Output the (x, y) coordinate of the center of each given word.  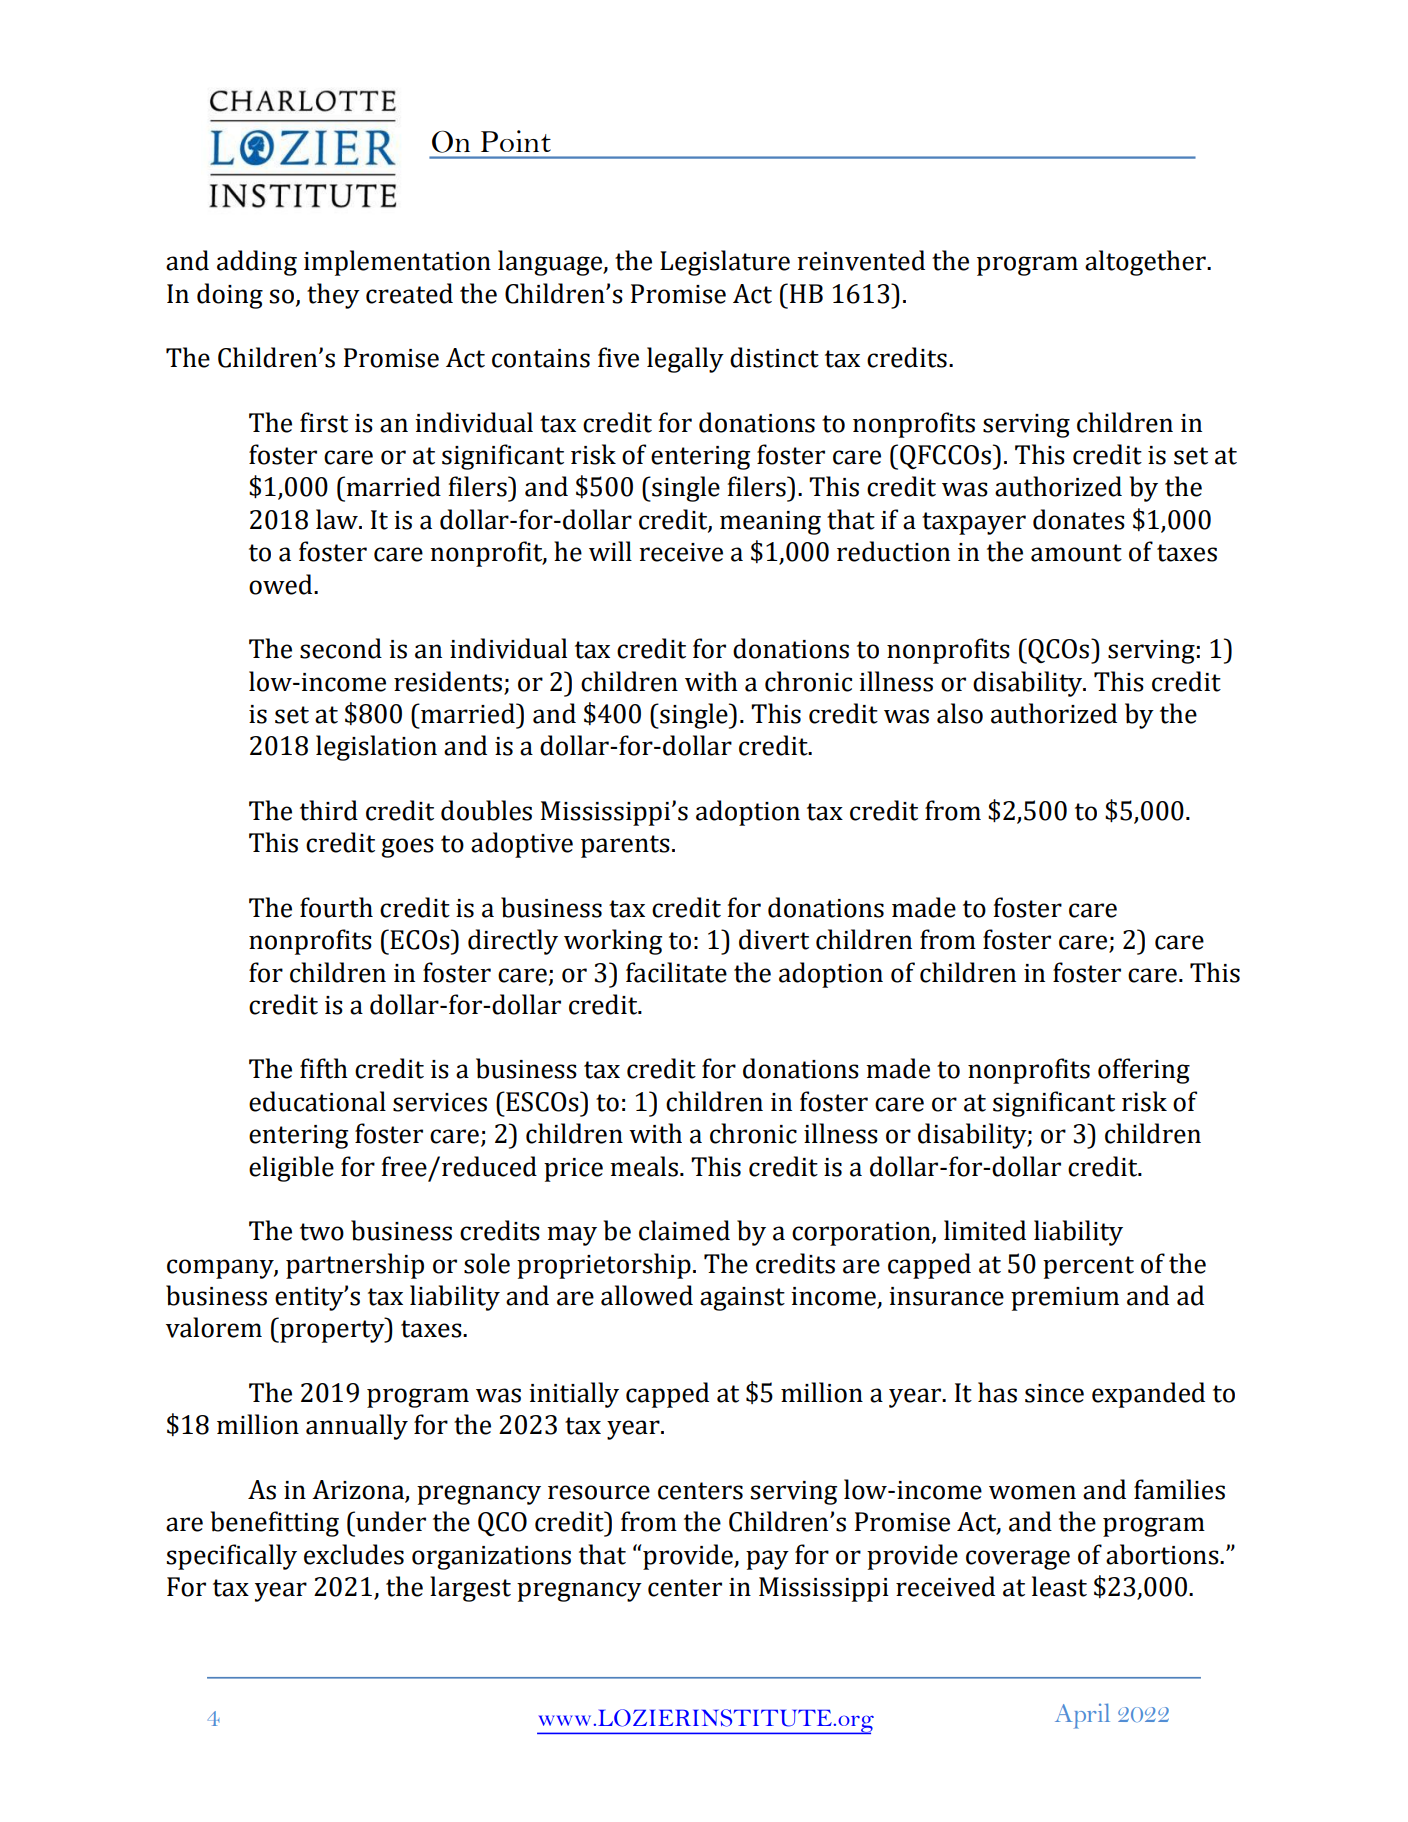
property (332, 1330)
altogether (1146, 263)
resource (599, 1492)
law (338, 519)
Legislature (725, 263)
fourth (336, 907)
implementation (397, 263)
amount (1076, 553)
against (742, 1299)
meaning (770, 523)
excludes (354, 1554)
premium (1065, 1299)
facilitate (676, 972)
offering (1144, 1071)
